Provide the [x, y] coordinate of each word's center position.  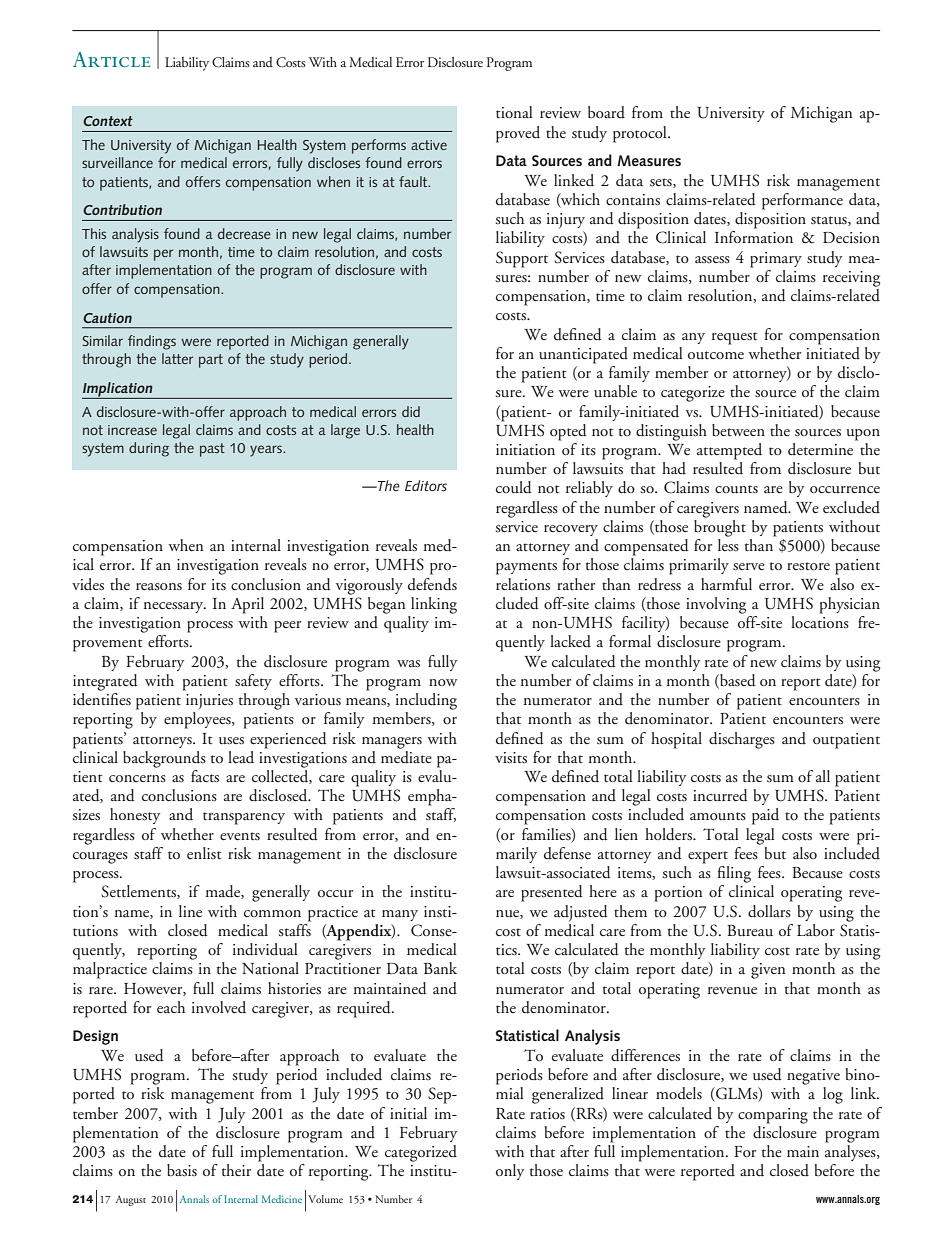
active [429, 145]
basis [182, 1170]
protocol [641, 134]
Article [111, 59]
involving [716, 605]
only [510, 1172]
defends [432, 584]
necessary [175, 607]
